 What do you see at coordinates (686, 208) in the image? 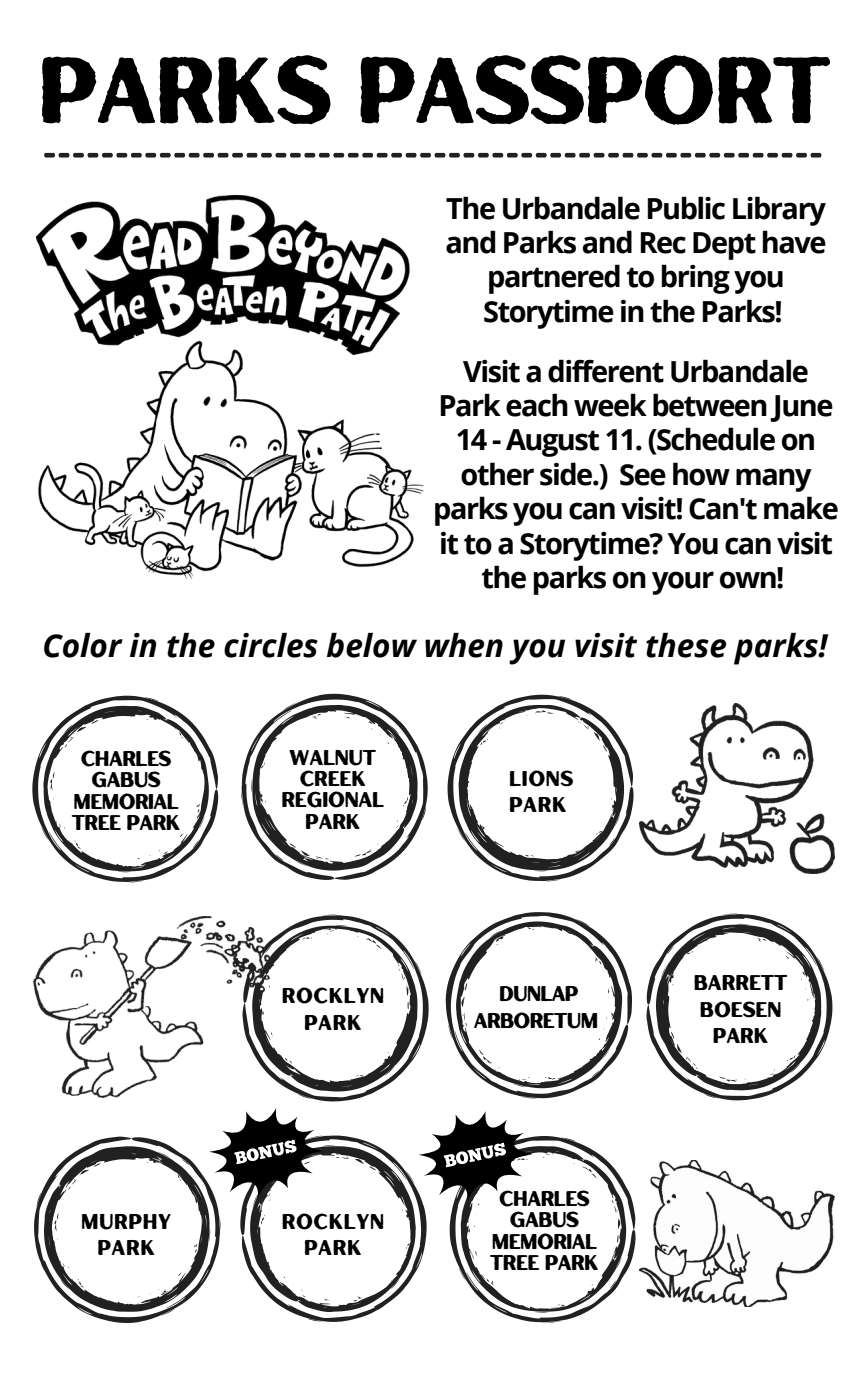
I see `Public` at bounding box center [686, 208].
